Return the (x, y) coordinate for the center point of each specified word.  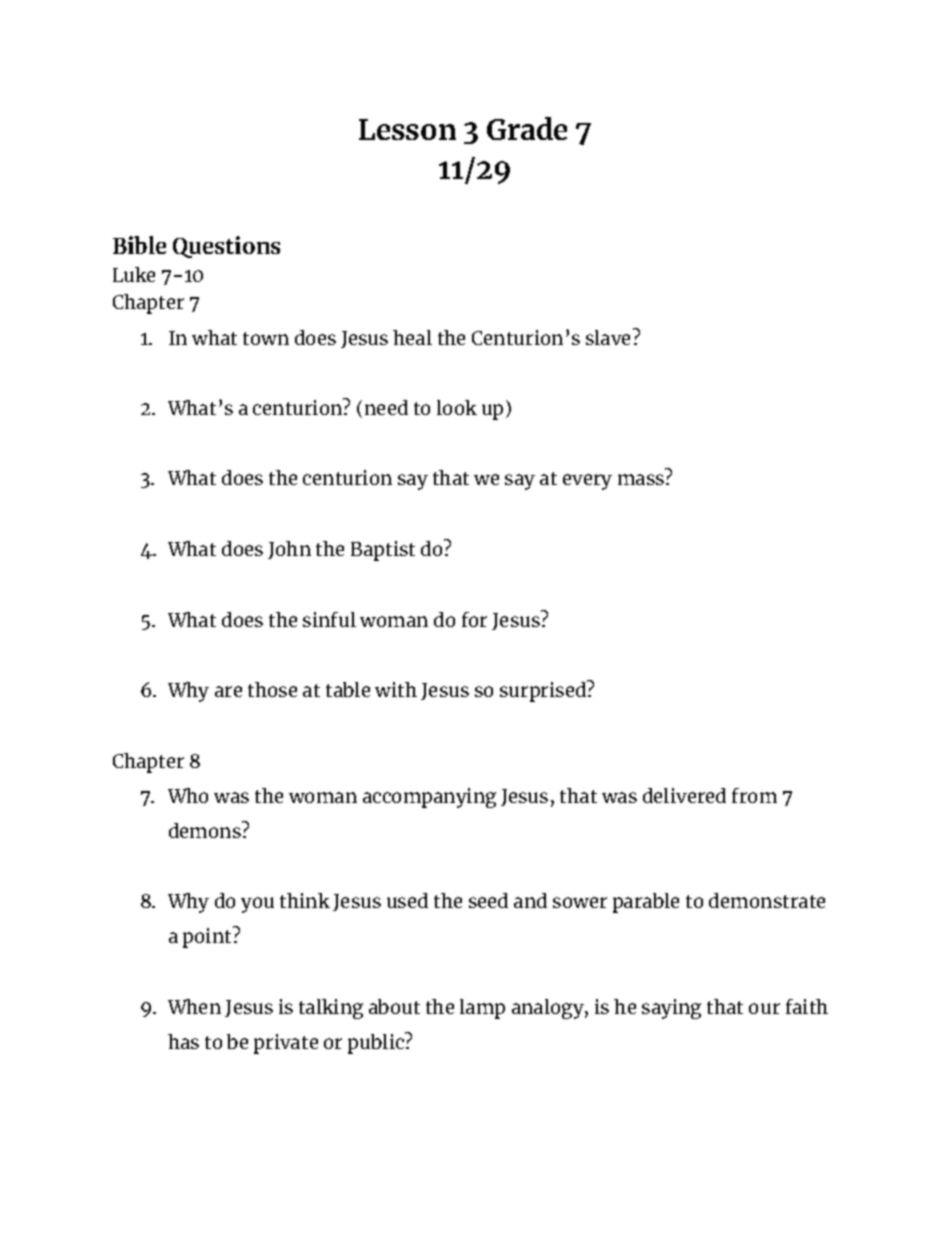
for (474, 619)
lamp (482, 1009)
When (194, 1006)
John (289, 550)
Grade (527, 128)
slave (610, 336)
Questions (226, 247)
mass (642, 479)
